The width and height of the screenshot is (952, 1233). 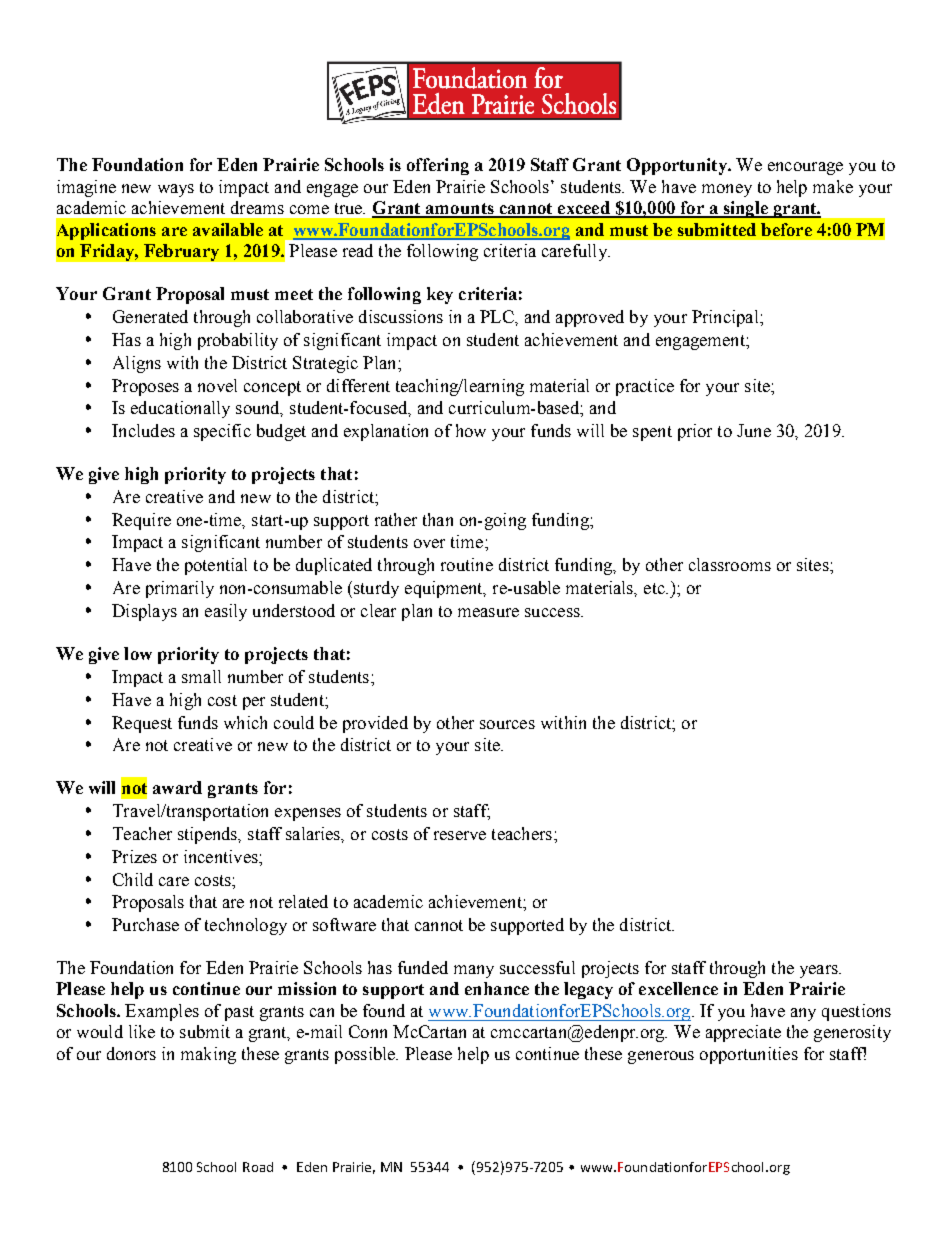 I want to click on classrooms, so click(x=730, y=564).
